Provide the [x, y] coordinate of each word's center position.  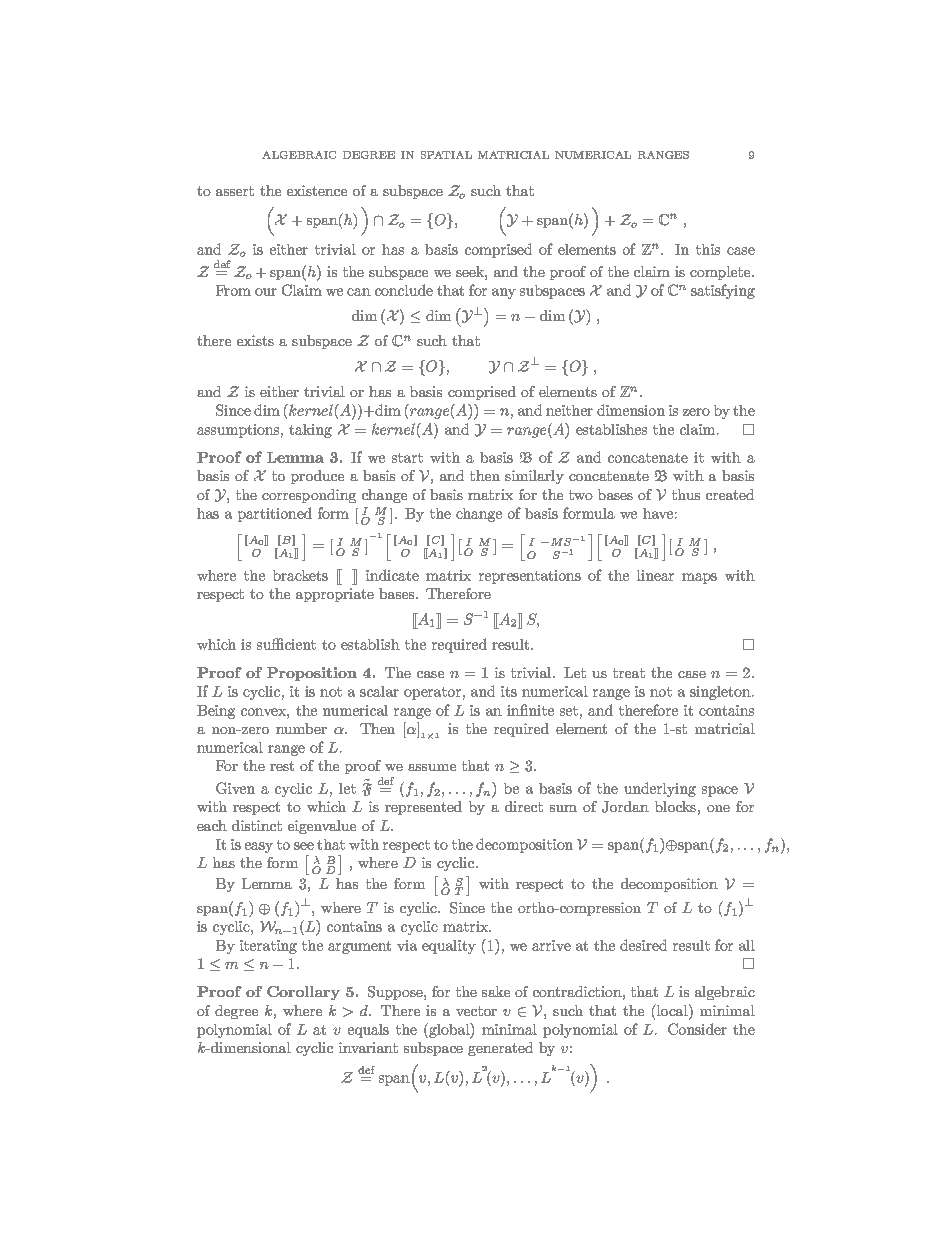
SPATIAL [446, 155]
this [708, 249]
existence [317, 190]
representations [530, 577]
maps [699, 578]
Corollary [303, 993]
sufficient [286, 644]
